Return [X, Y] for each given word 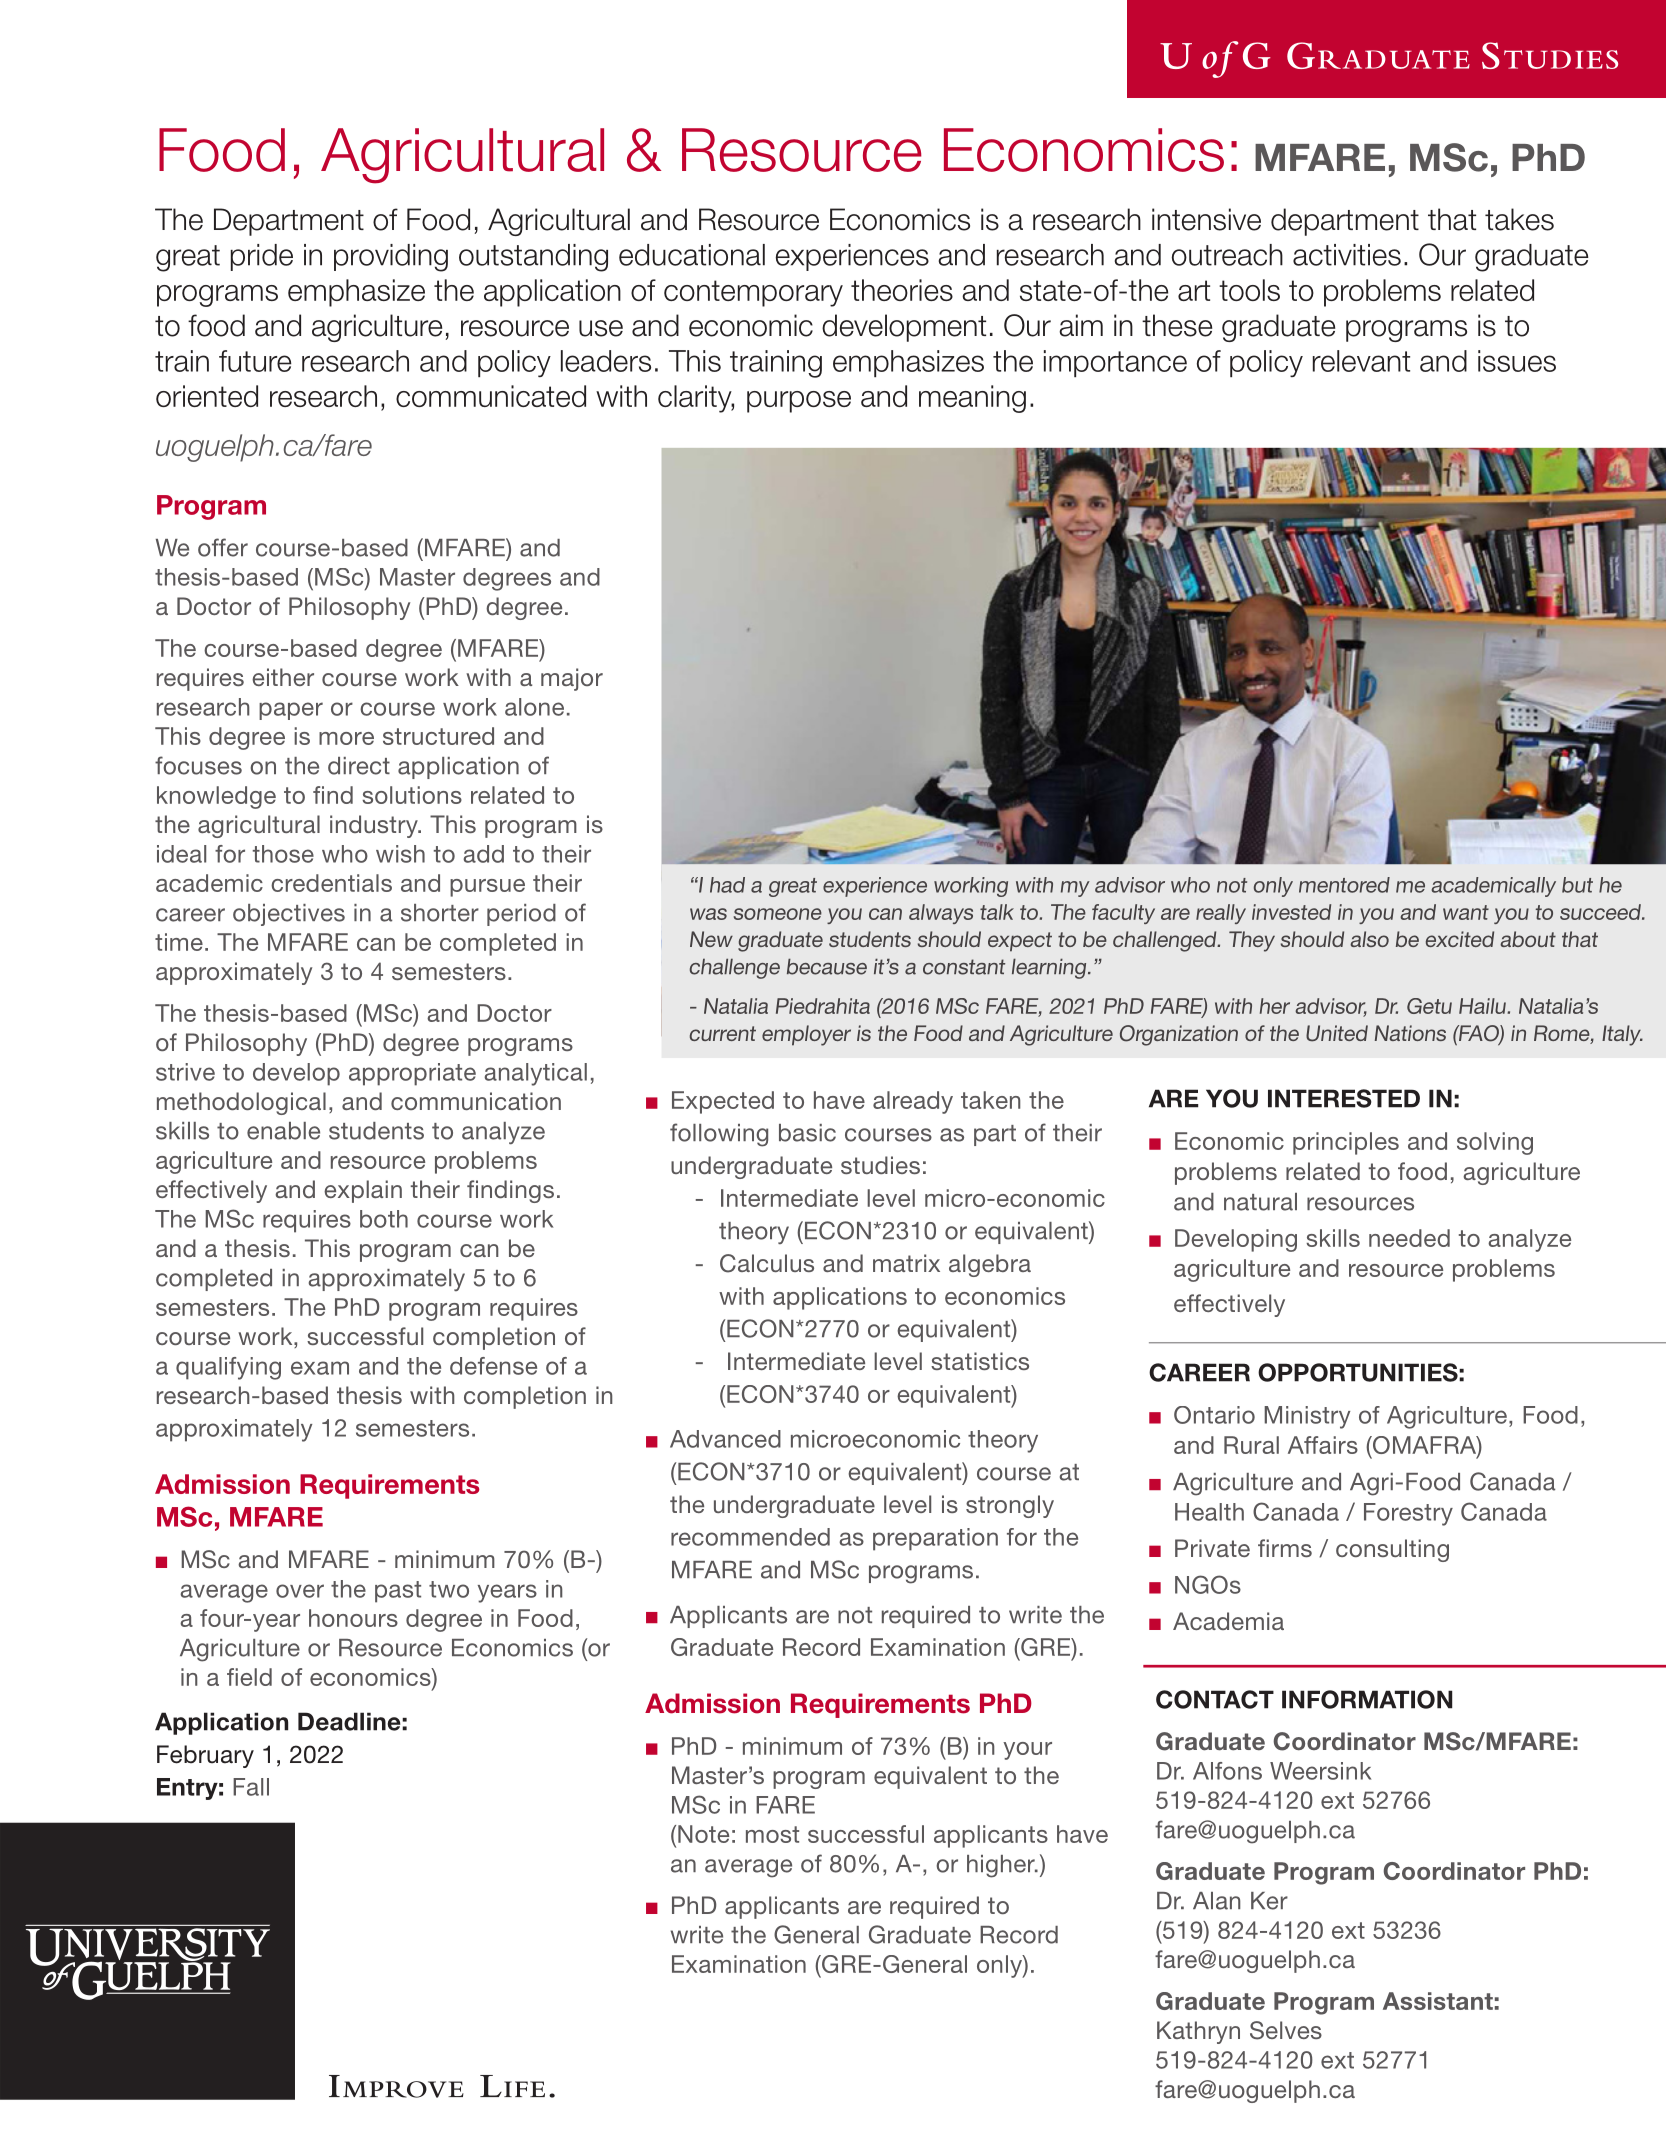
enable [283, 1131]
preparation [935, 1539]
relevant [1361, 361]
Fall [251, 1787]
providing [391, 258]
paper [291, 711]
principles [1346, 1143]
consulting [1392, 1550]
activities [1347, 255]
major [572, 679]
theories [902, 290]
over [300, 1591]
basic [807, 1133]
